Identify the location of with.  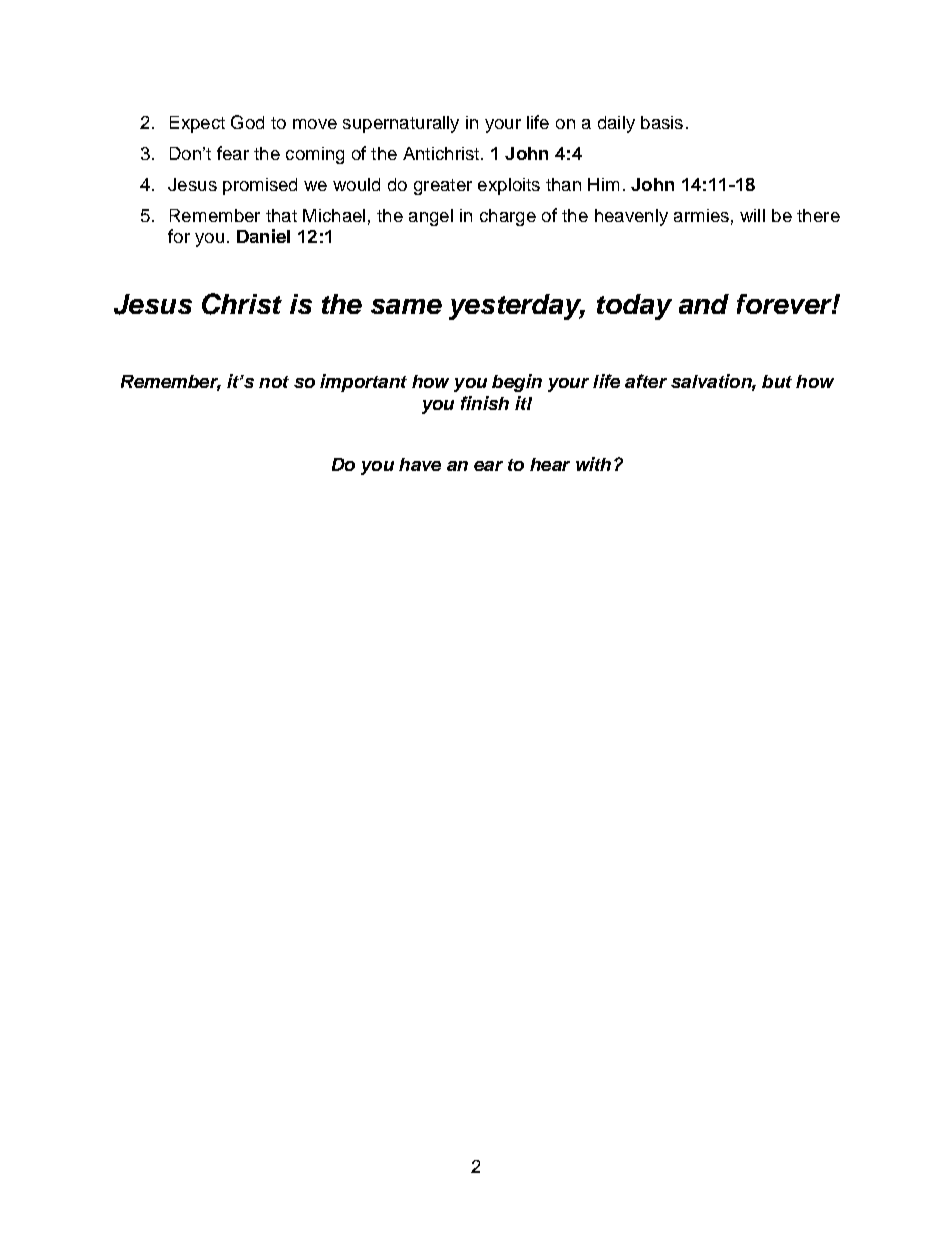
(593, 464).
